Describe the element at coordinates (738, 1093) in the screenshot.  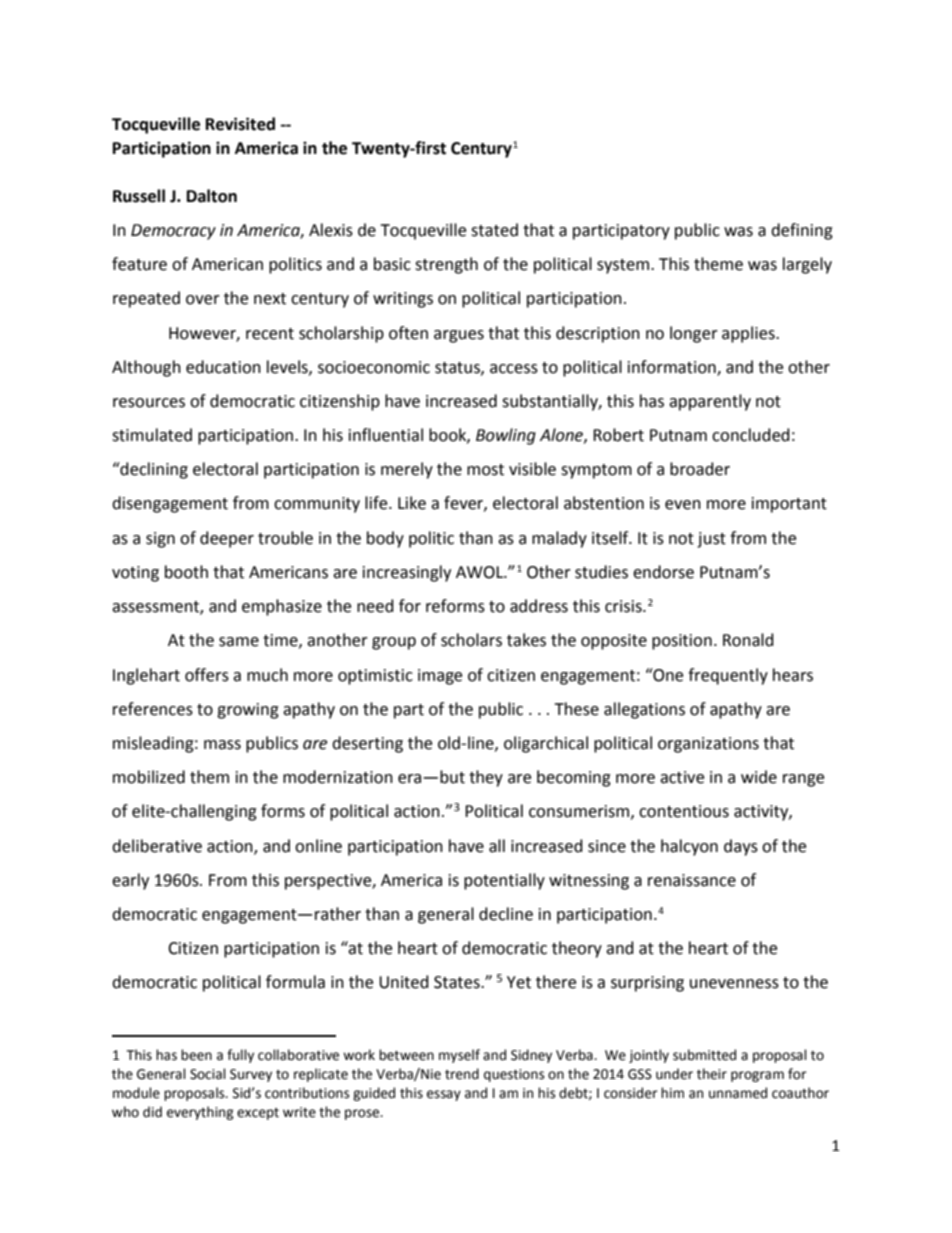
I see `unnamed` at that location.
